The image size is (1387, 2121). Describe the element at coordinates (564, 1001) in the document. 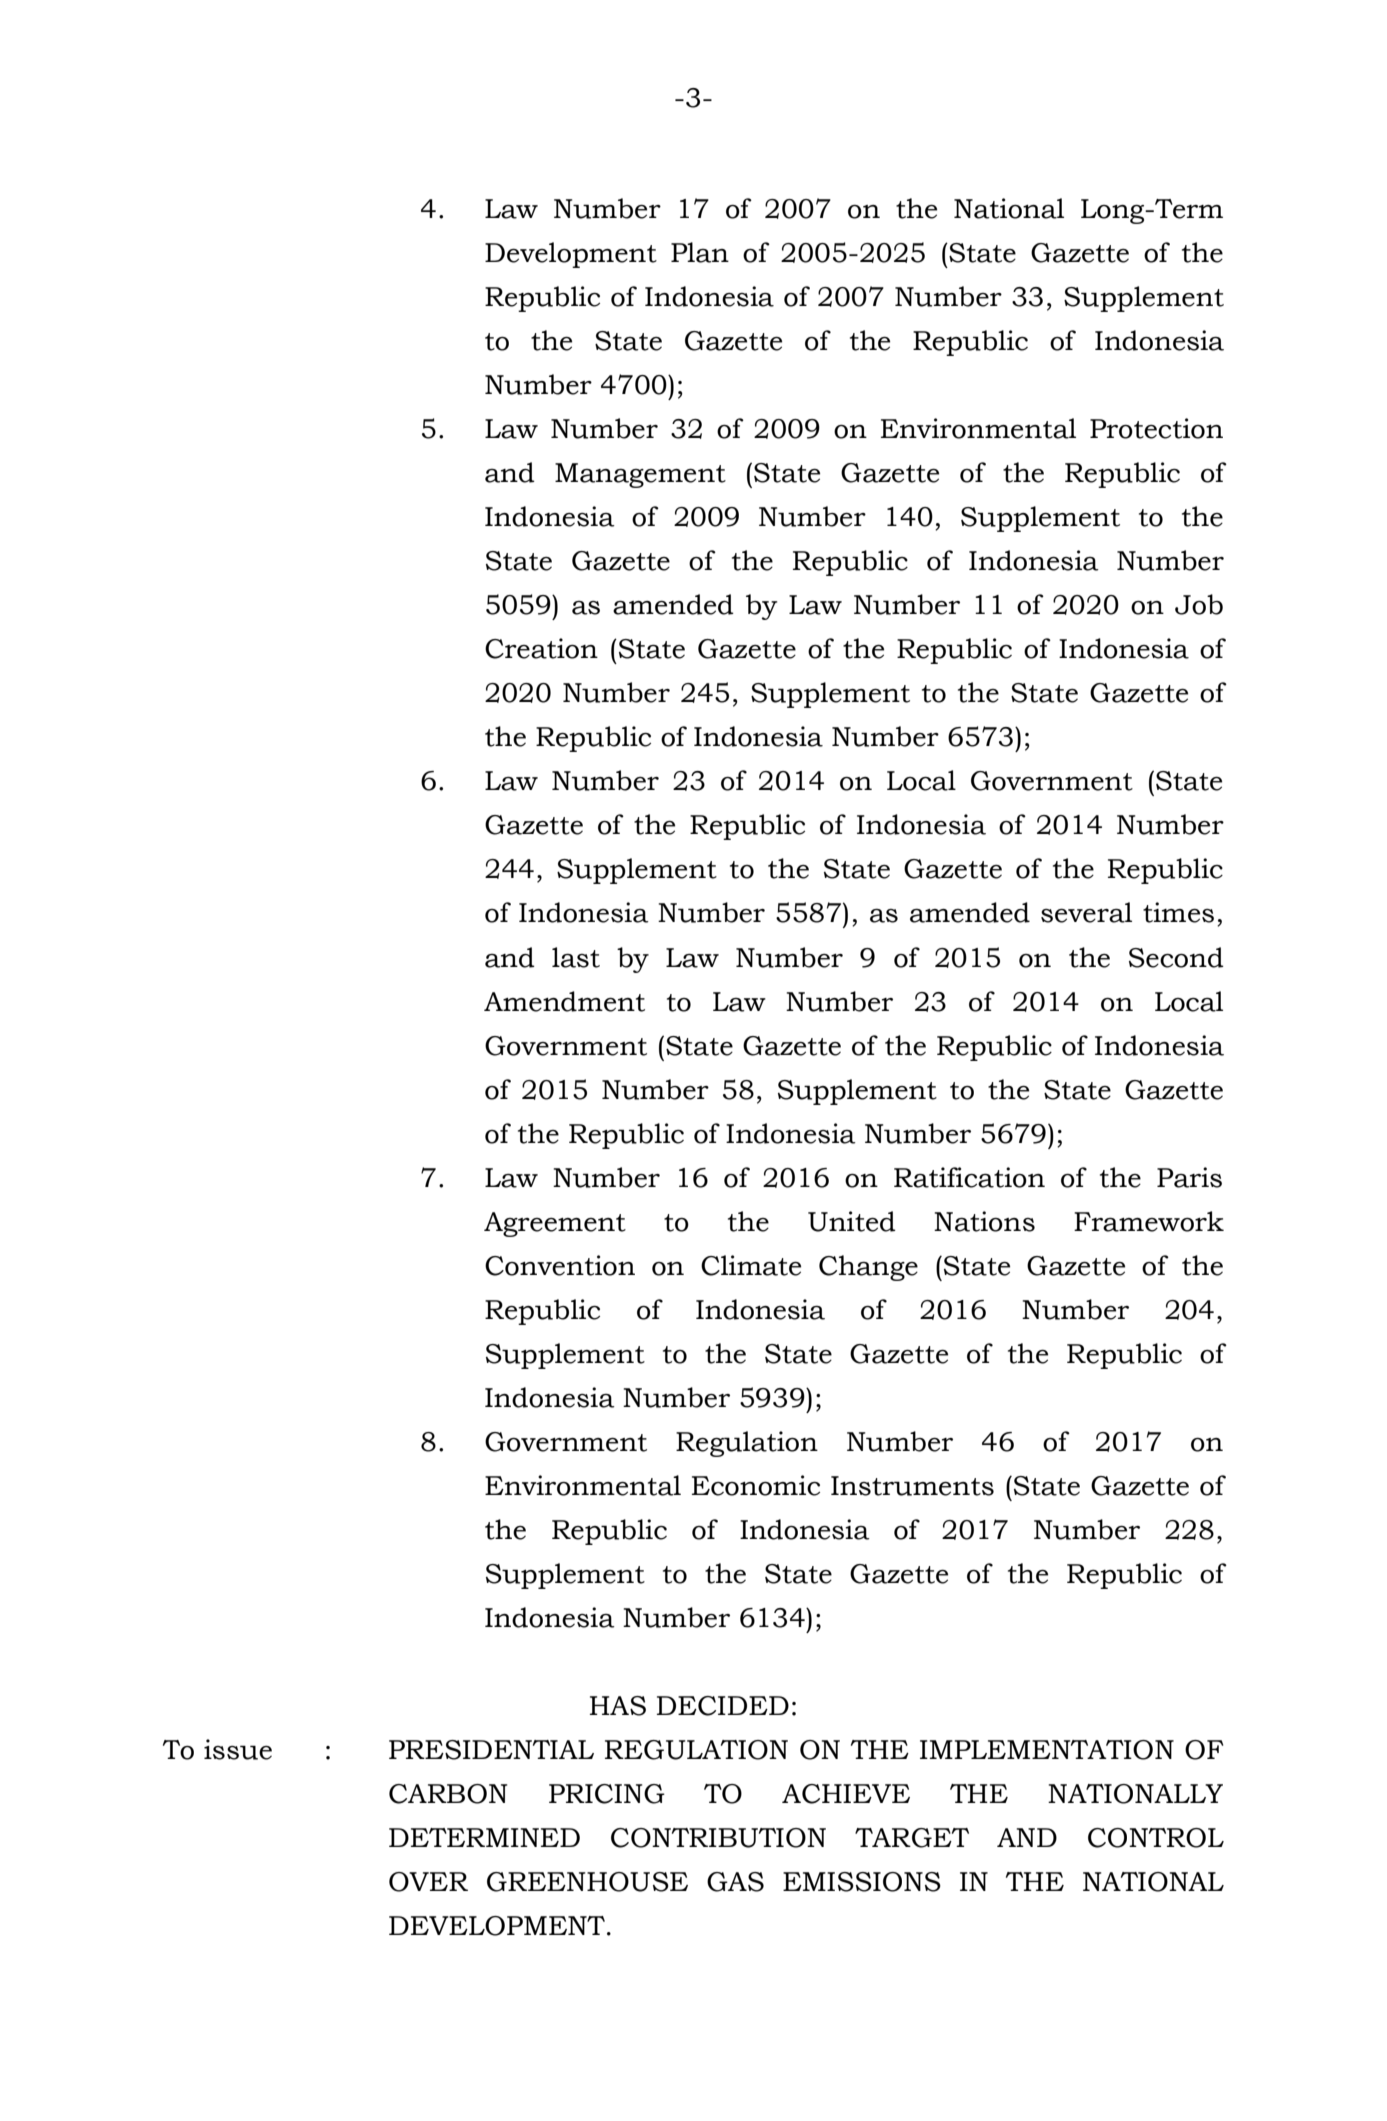

I see `Amendment` at that location.
